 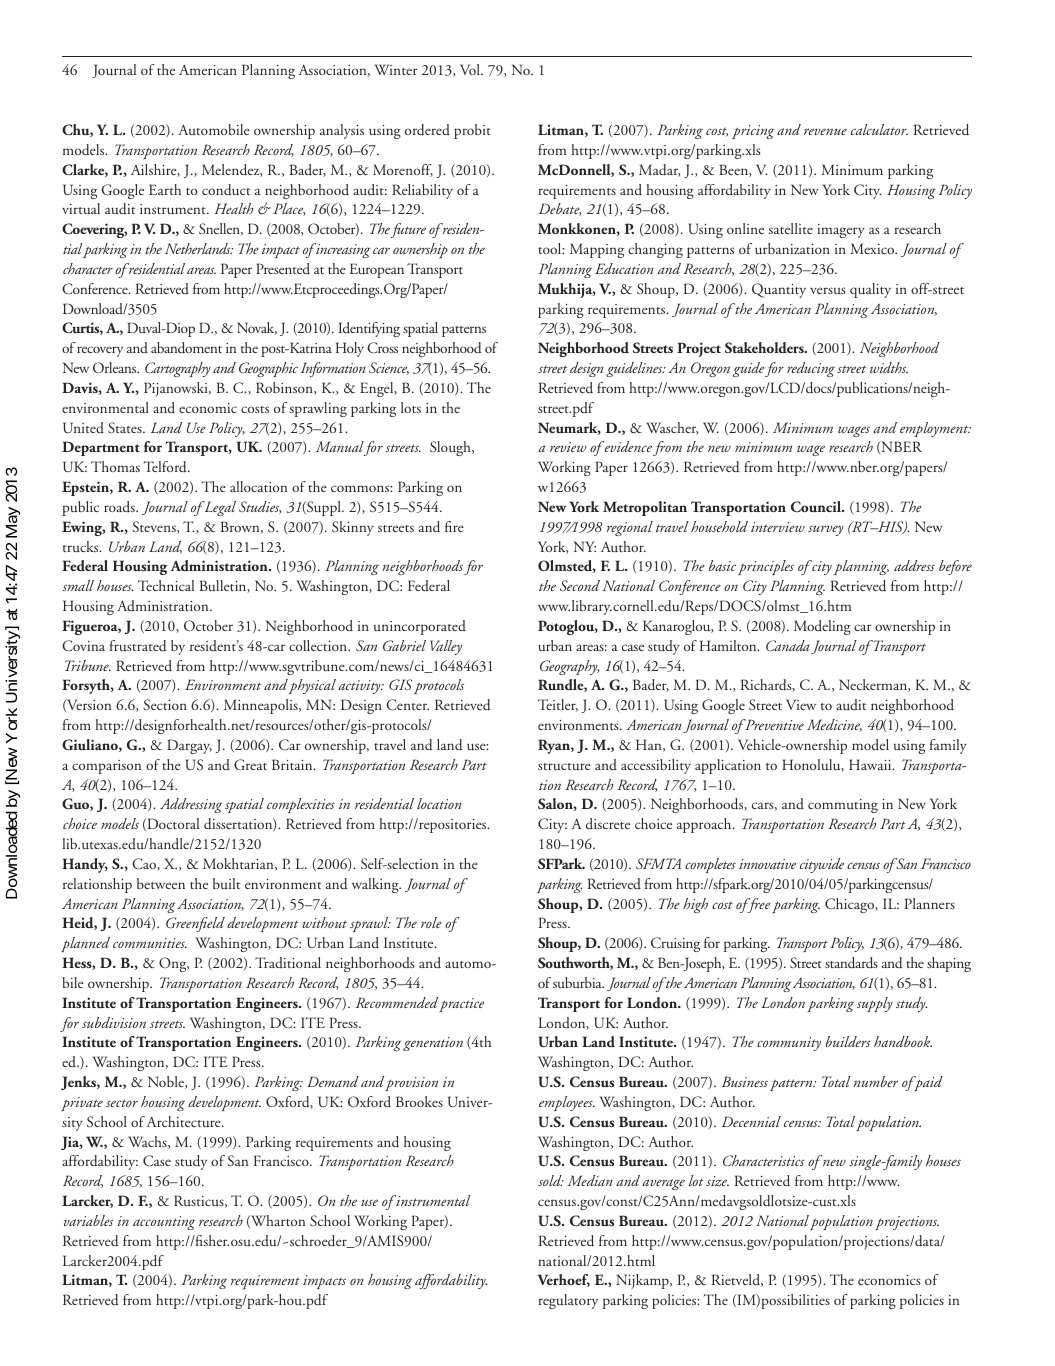 I want to click on Vol, so click(x=471, y=69).
